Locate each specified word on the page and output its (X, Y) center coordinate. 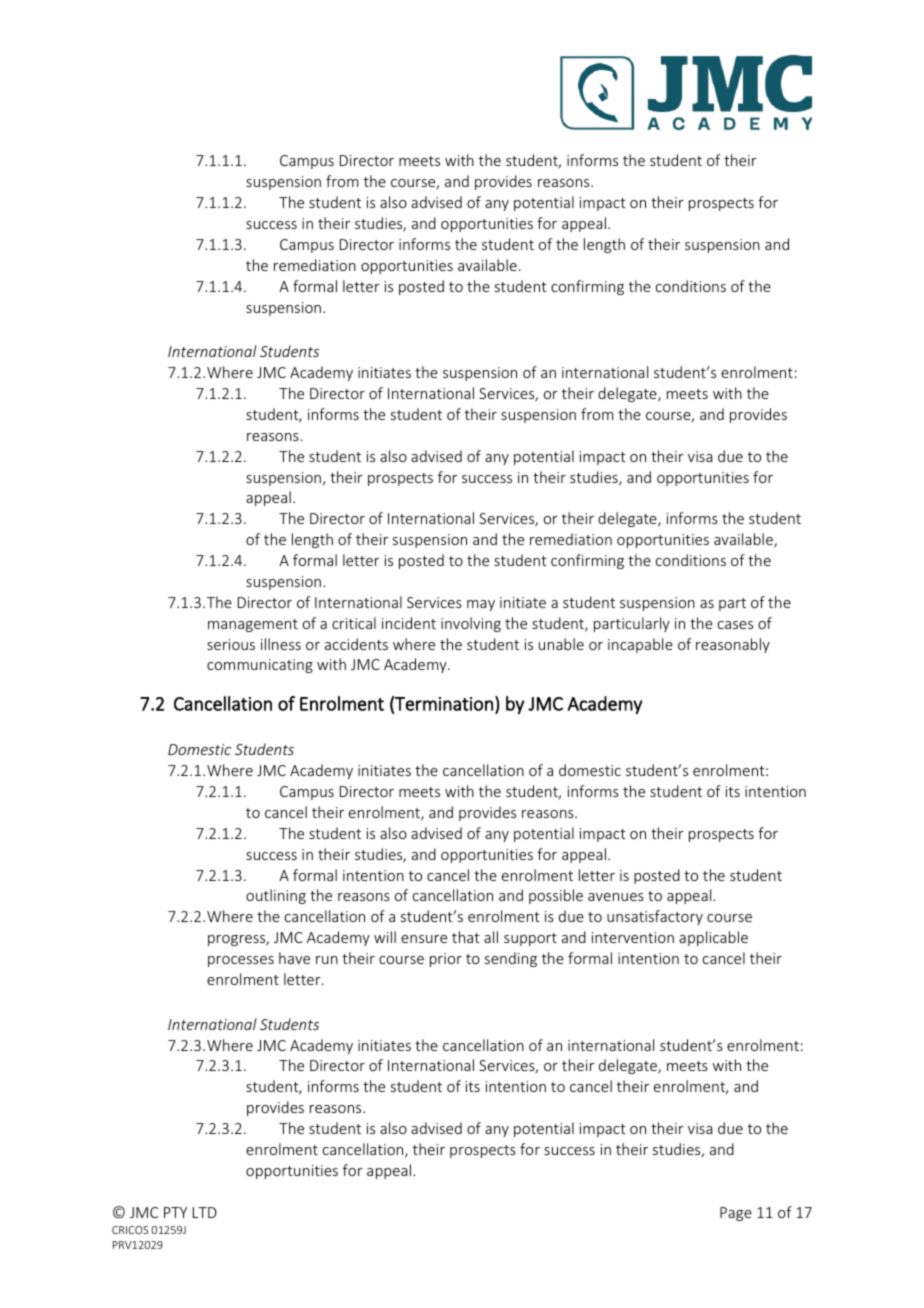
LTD (205, 1212)
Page (736, 1214)
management (253, 625)
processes (241, 961)
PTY (175, 1212)
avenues (616, 897)
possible (556, 896)
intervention (633, 937)
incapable (640, 645)
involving (471, 624)
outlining (276, 896)
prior (446, 960)
